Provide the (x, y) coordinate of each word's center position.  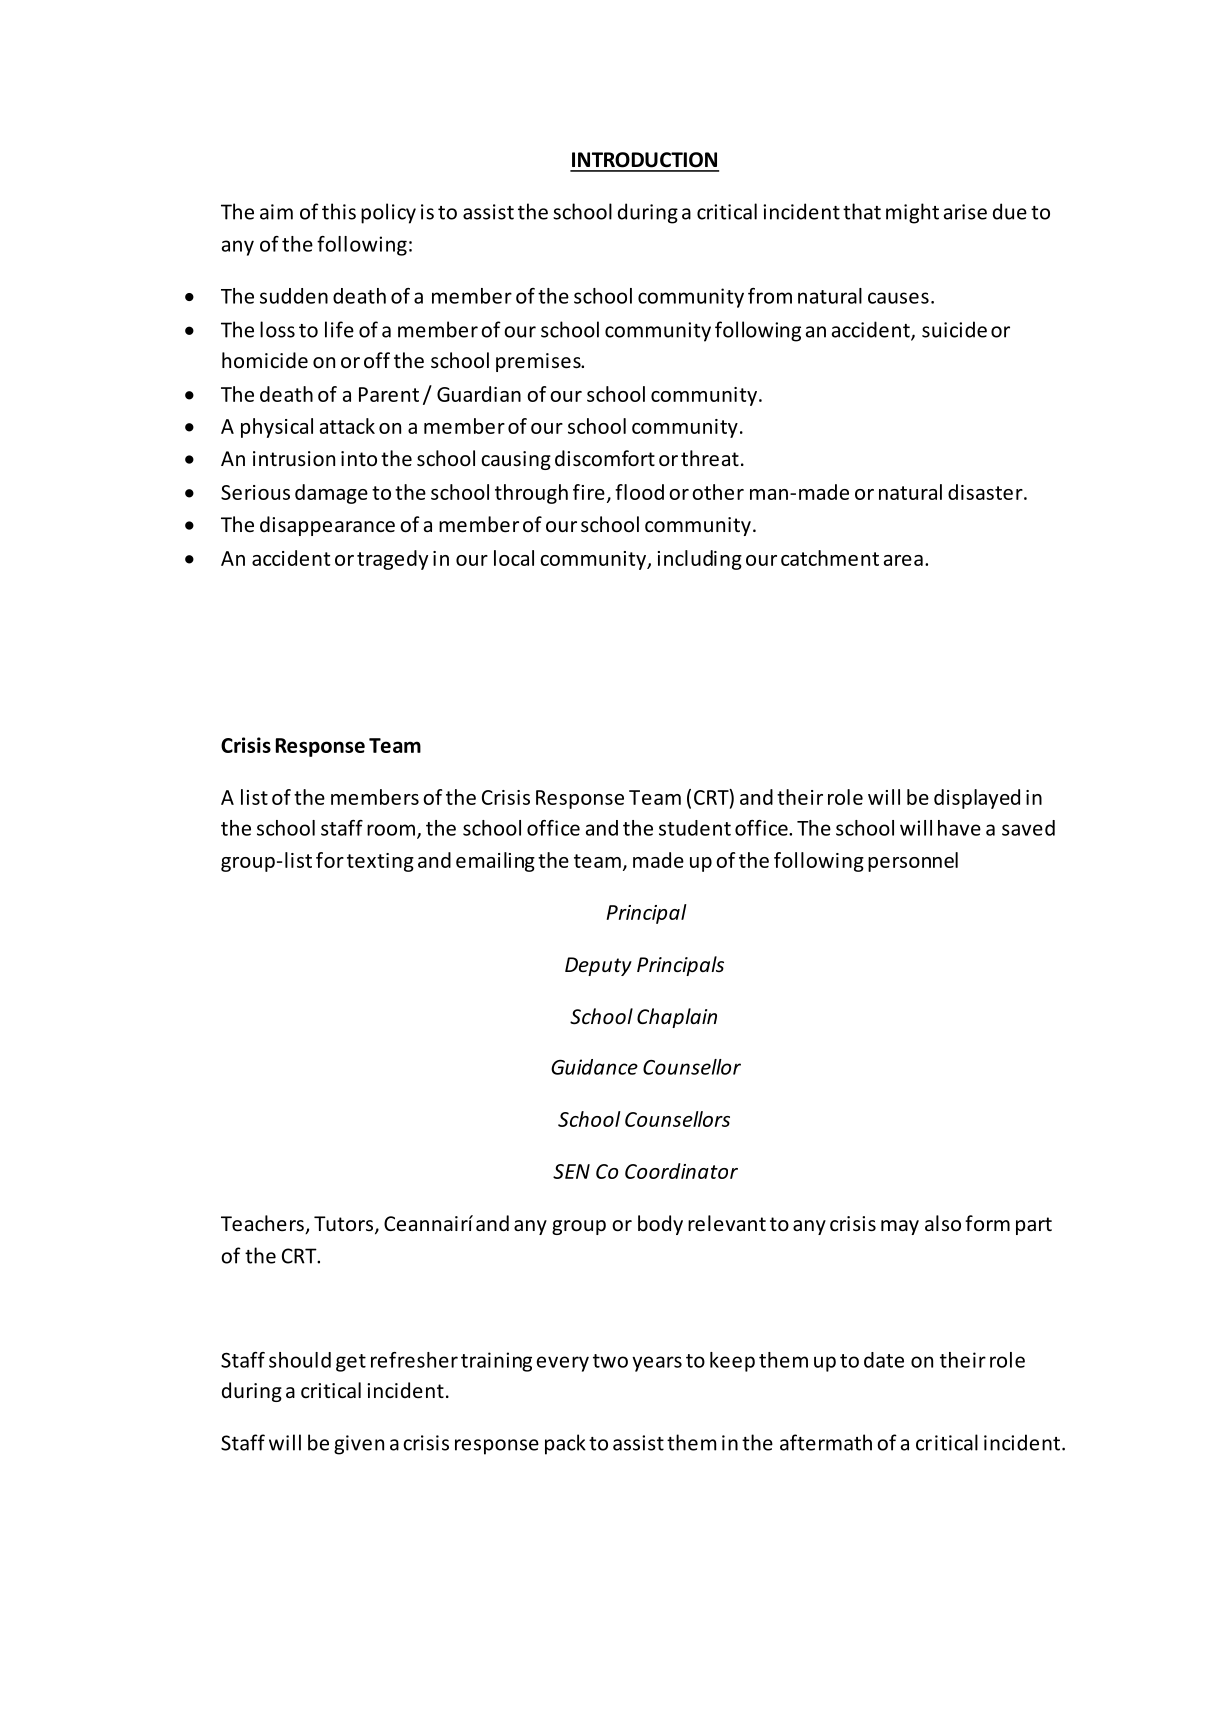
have (959, 828)
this (339, 211)
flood (639, 492)
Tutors (343, 1223)
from (770, 296)
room (391, 830)
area (903, 560)
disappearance (327, 526)
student (695, 828)
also (943, 1223)
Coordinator (681, 1171)
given (359, 1445)
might (912, 213)
